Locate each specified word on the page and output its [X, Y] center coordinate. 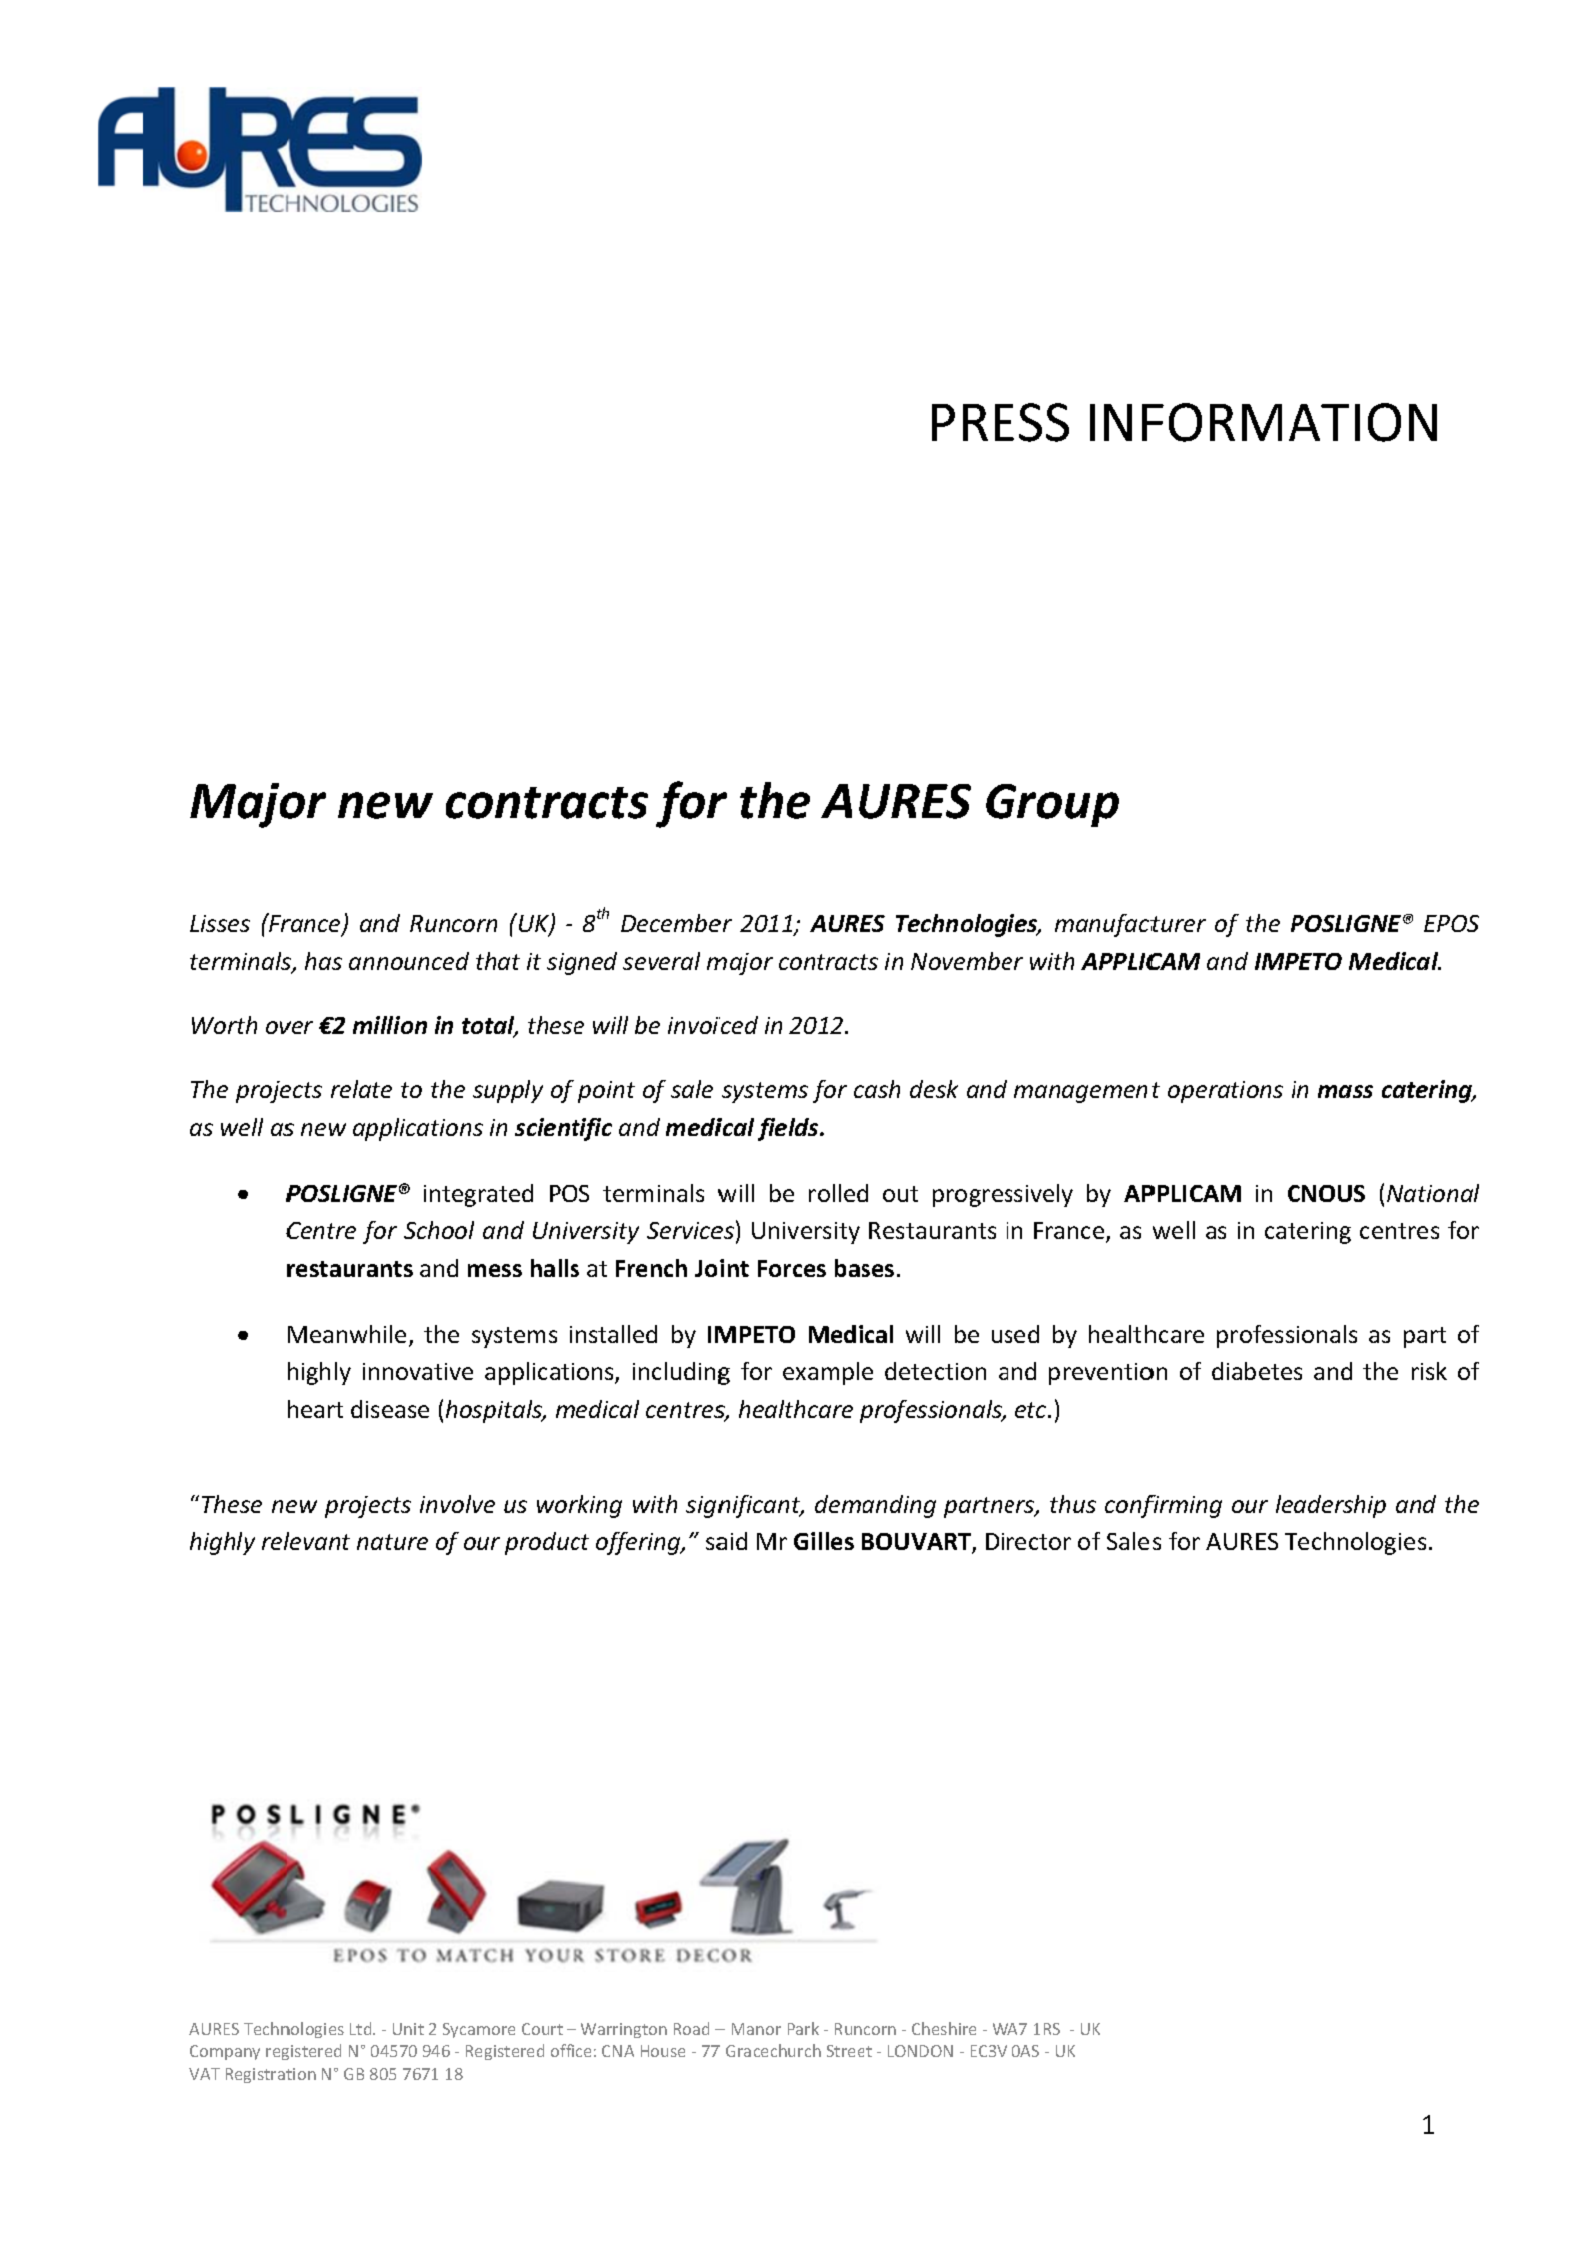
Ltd [362, 2028]
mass [1345, 1091]
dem [838, 1504]
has [323, 961]
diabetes [1257, 1371]
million [390, 1025]
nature [392, 1542]
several [661, 961]
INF [1127, 422]
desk [934, 1089]
